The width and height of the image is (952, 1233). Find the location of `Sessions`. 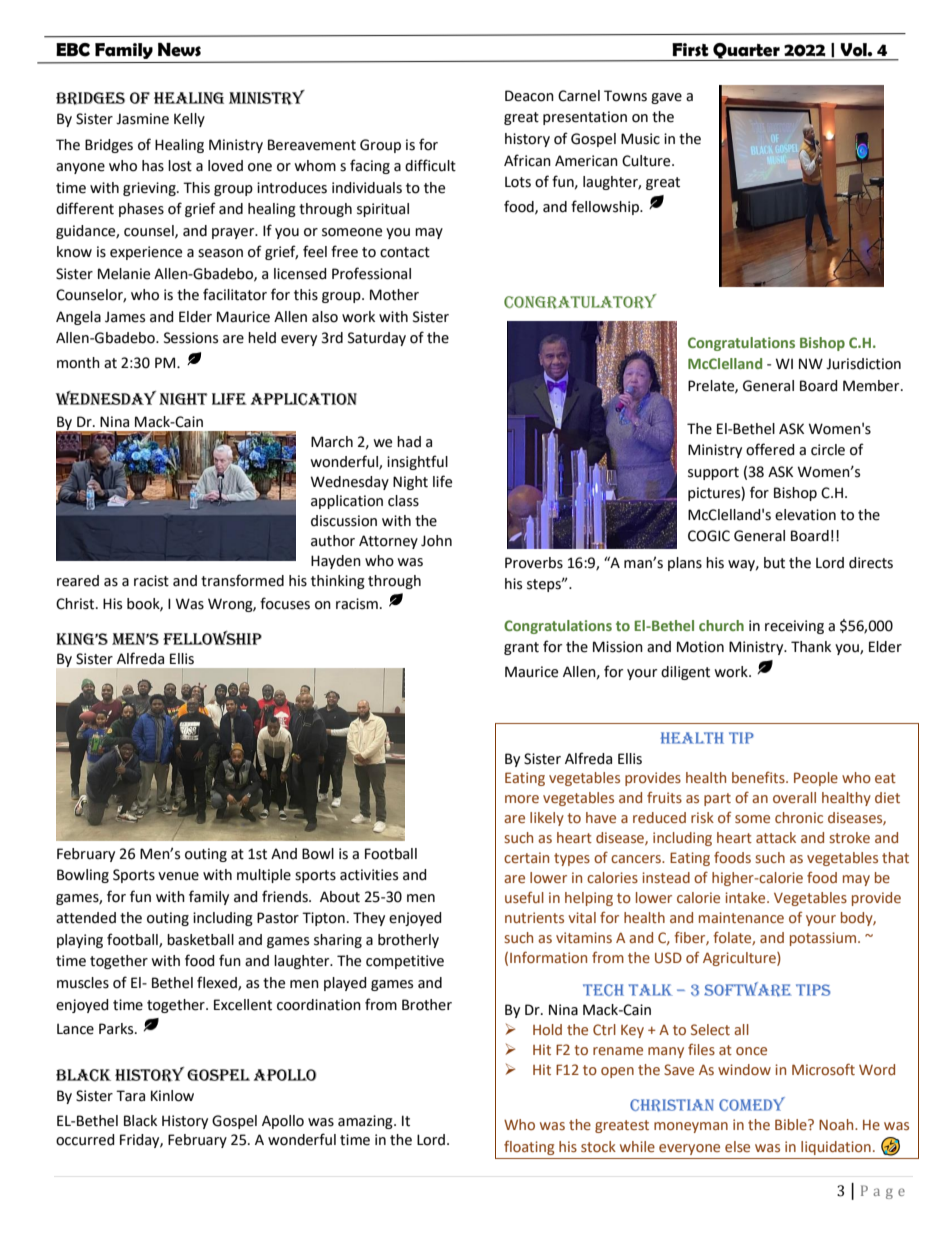

Sessions is located at coordinates (191, 338).
